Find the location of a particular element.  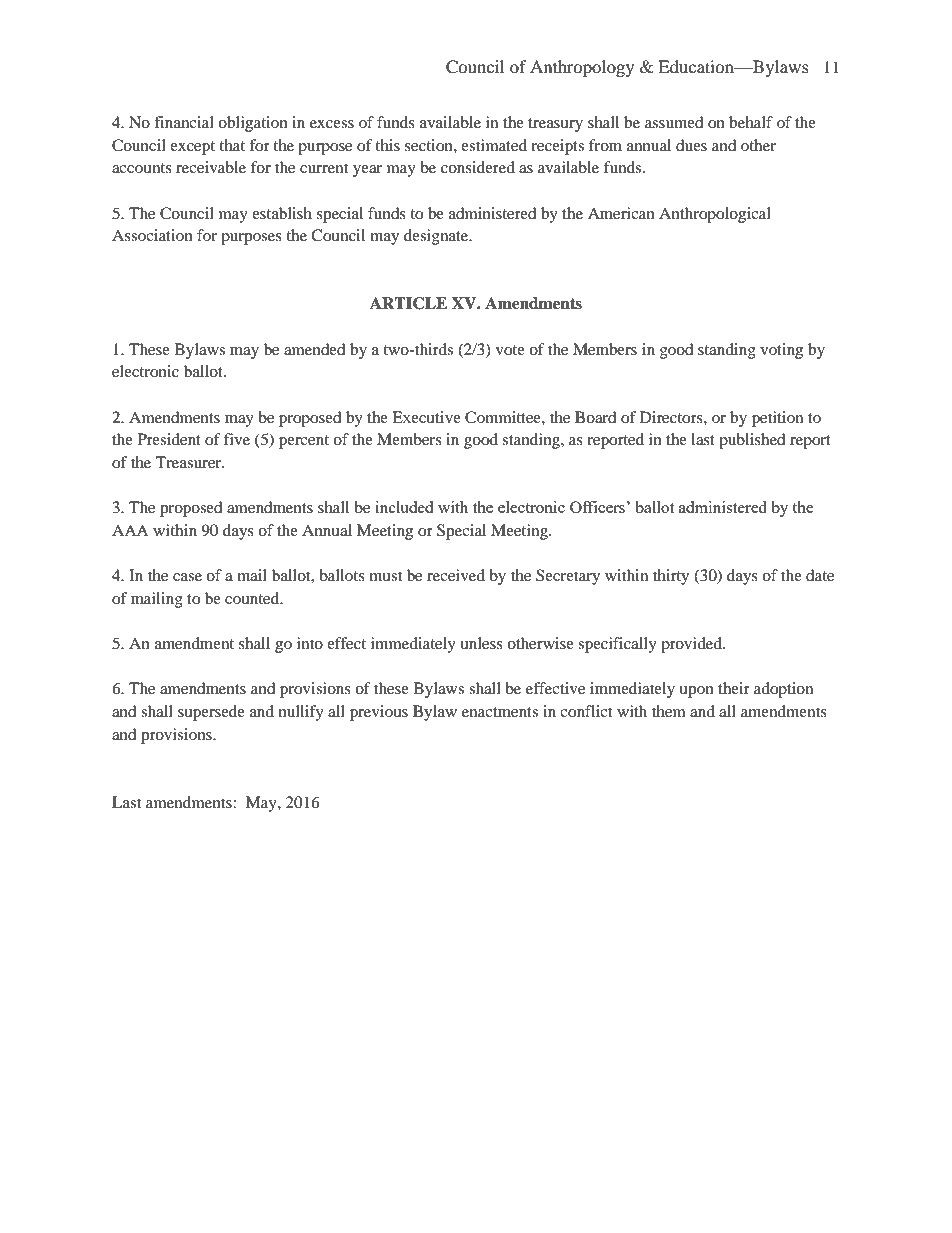

their is located at coordinates (734, 688).
